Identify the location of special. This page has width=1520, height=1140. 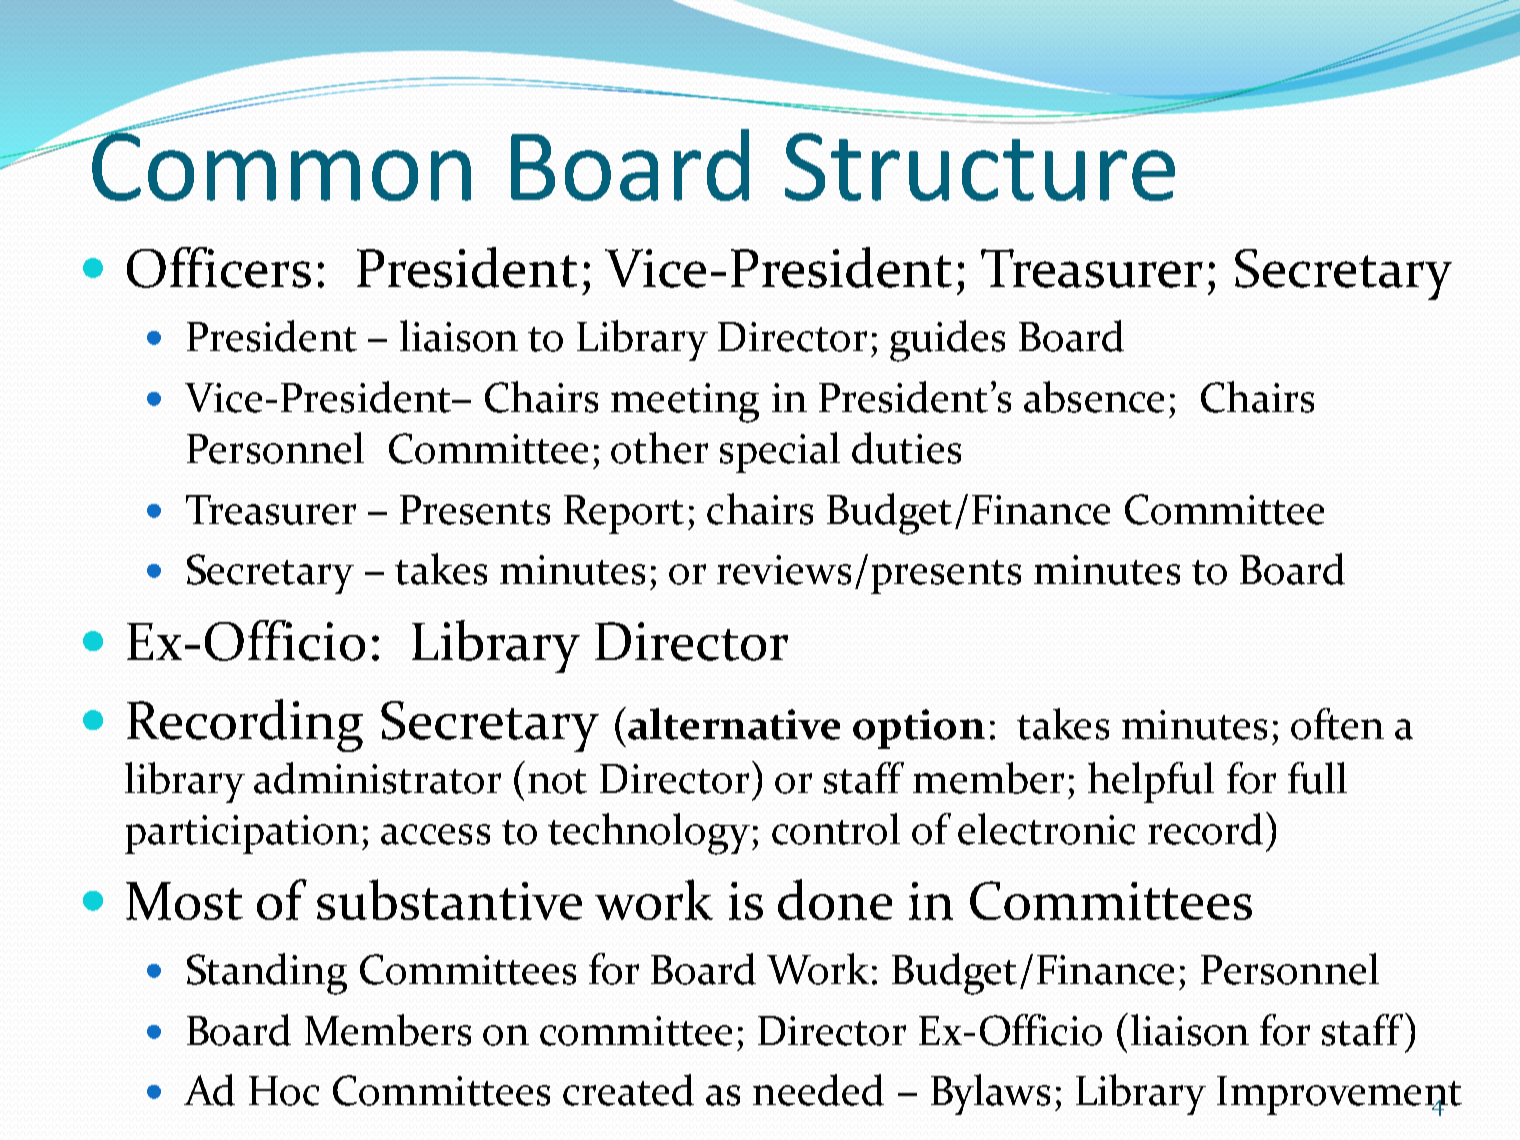
(780, 452).
